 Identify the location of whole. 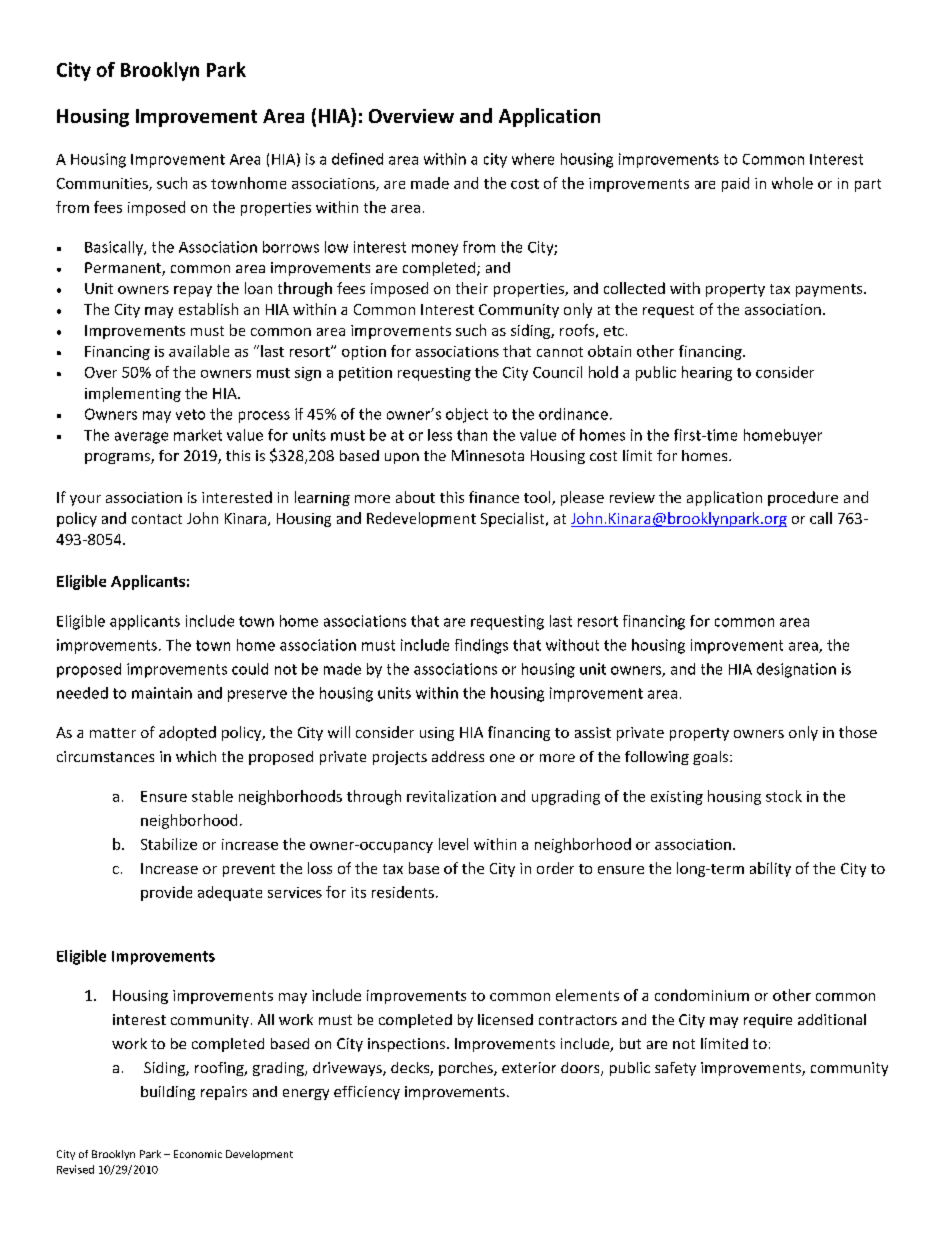
(792, 183).
